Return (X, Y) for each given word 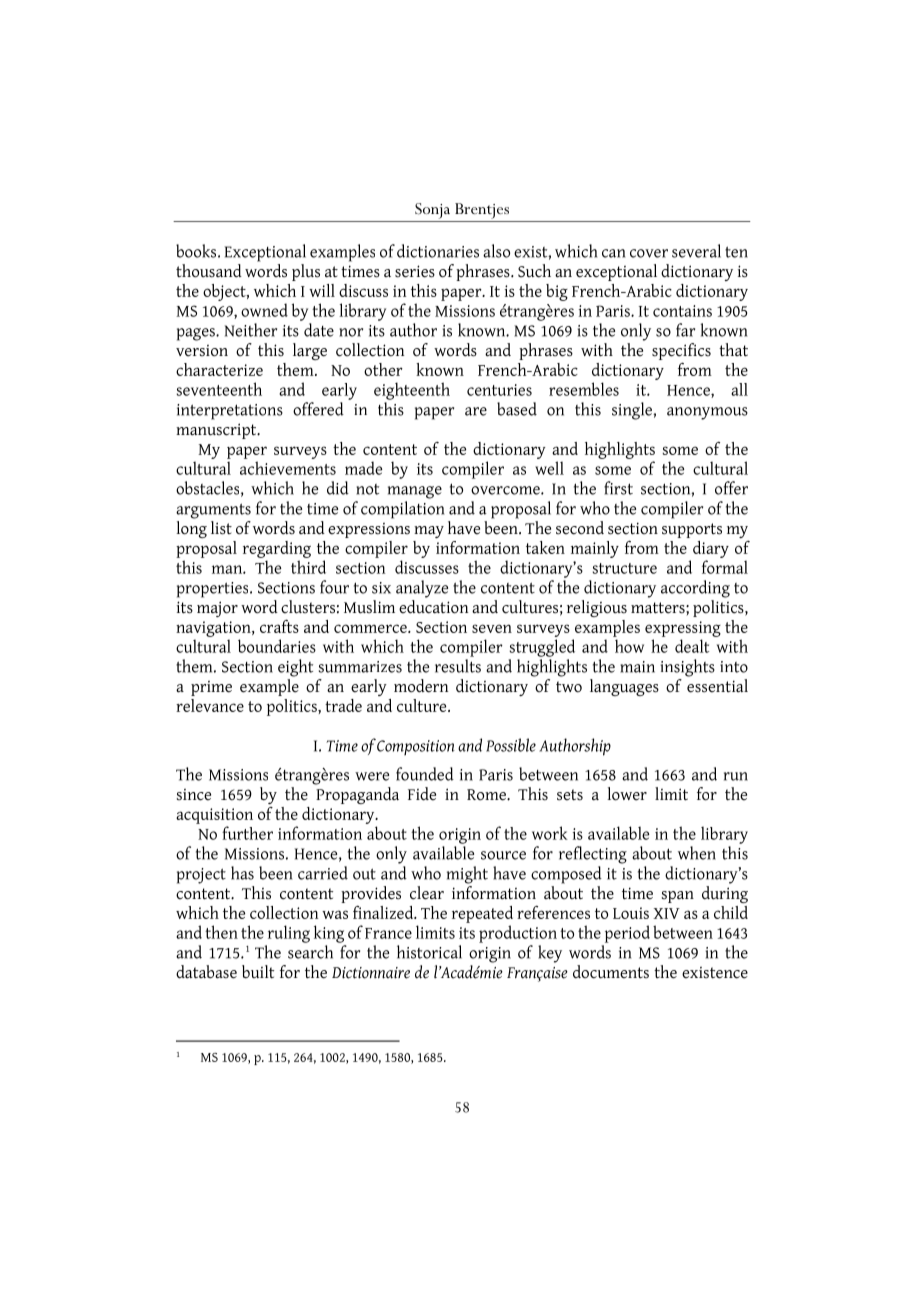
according (695, 589)
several (696, 251)
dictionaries (438, 251)
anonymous (707, 413)
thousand (209, 271)
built (258, 972)
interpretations (230, 412)
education (433, 605)
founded (425, 774)
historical (429, 952)
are (476, 411)
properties (214, 590)
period (627, 934)
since (194, 795)
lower (627, 794)
